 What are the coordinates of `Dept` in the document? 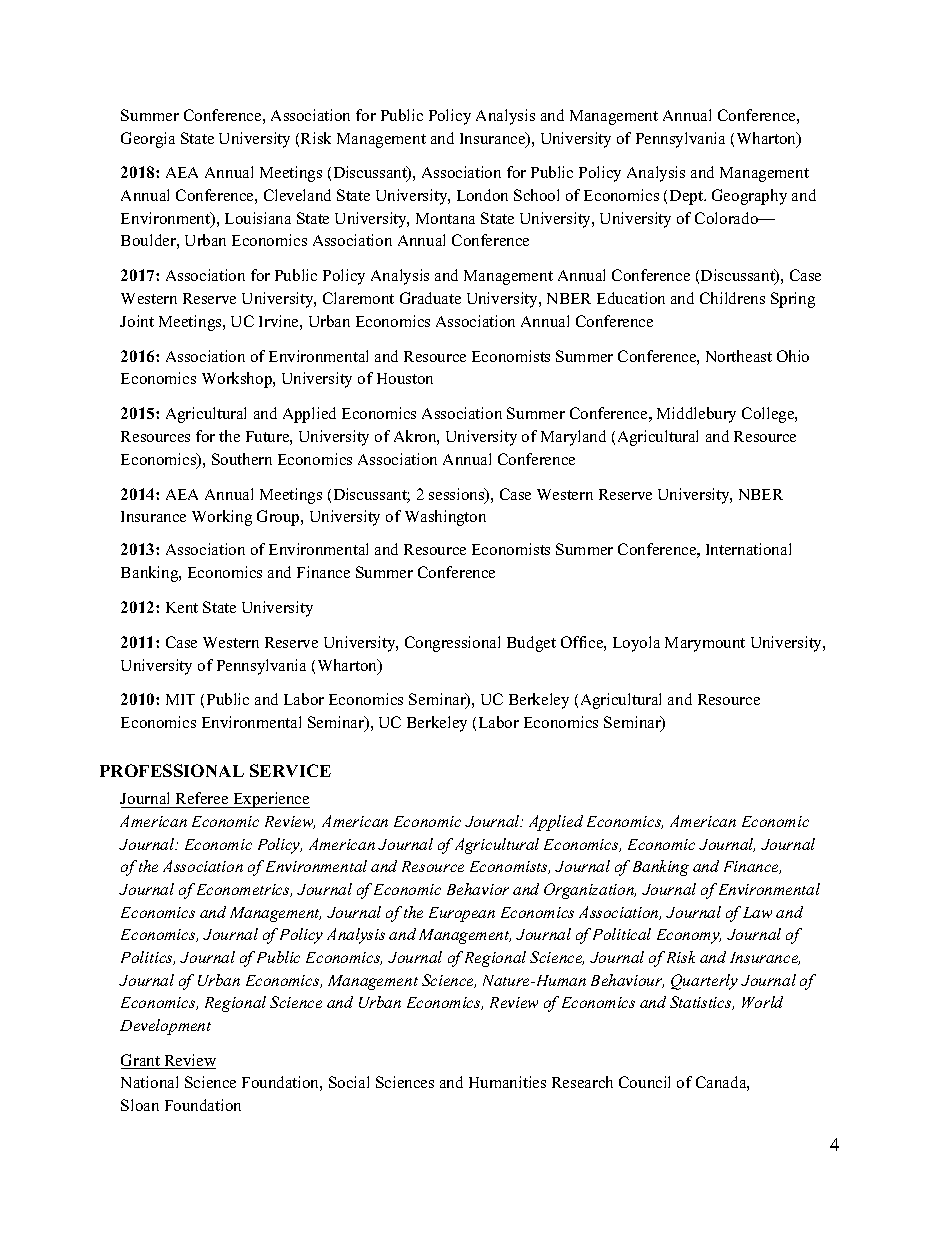 It's located at (688, 197).
